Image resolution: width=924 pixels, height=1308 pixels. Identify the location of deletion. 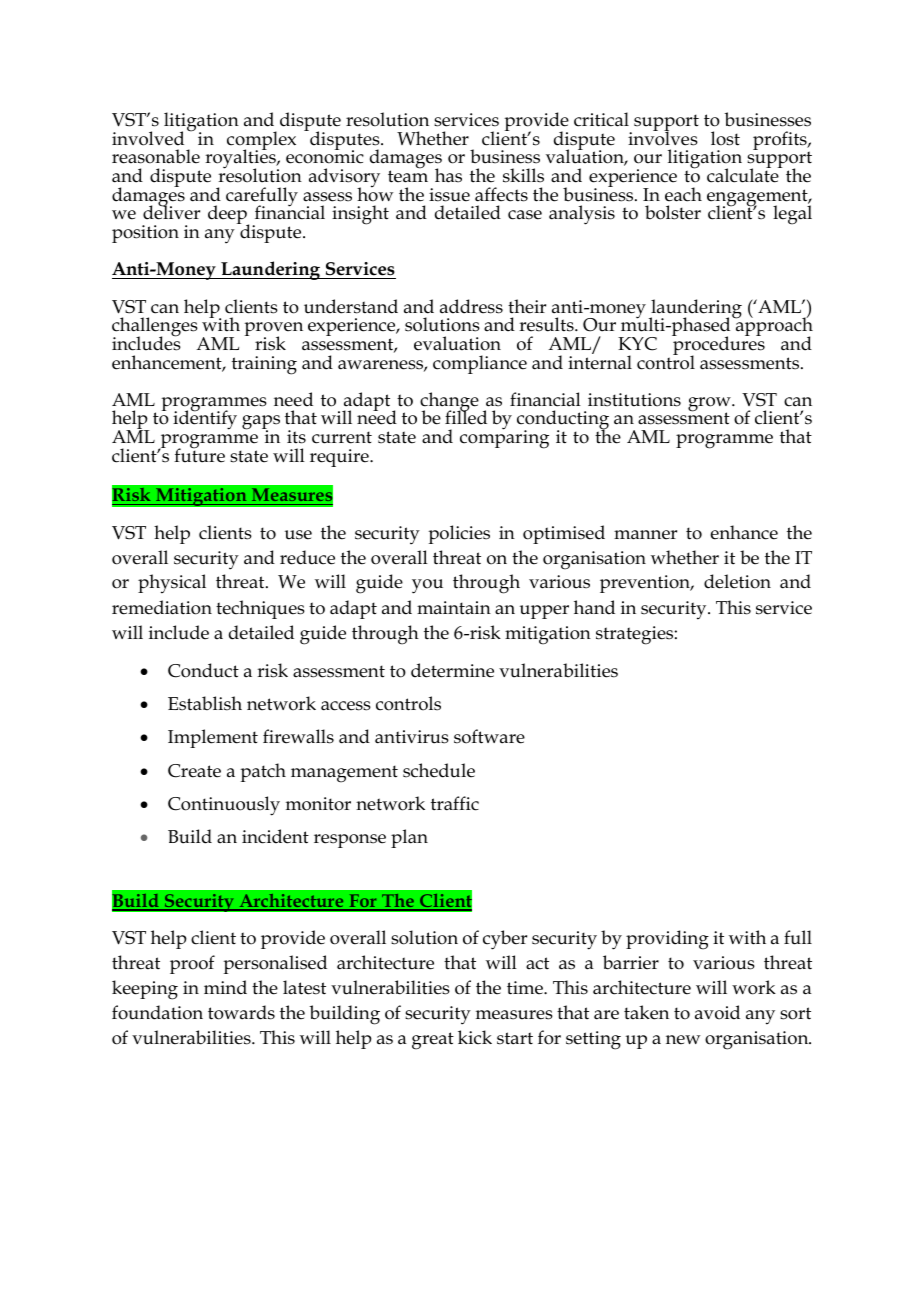
(737, 581).
